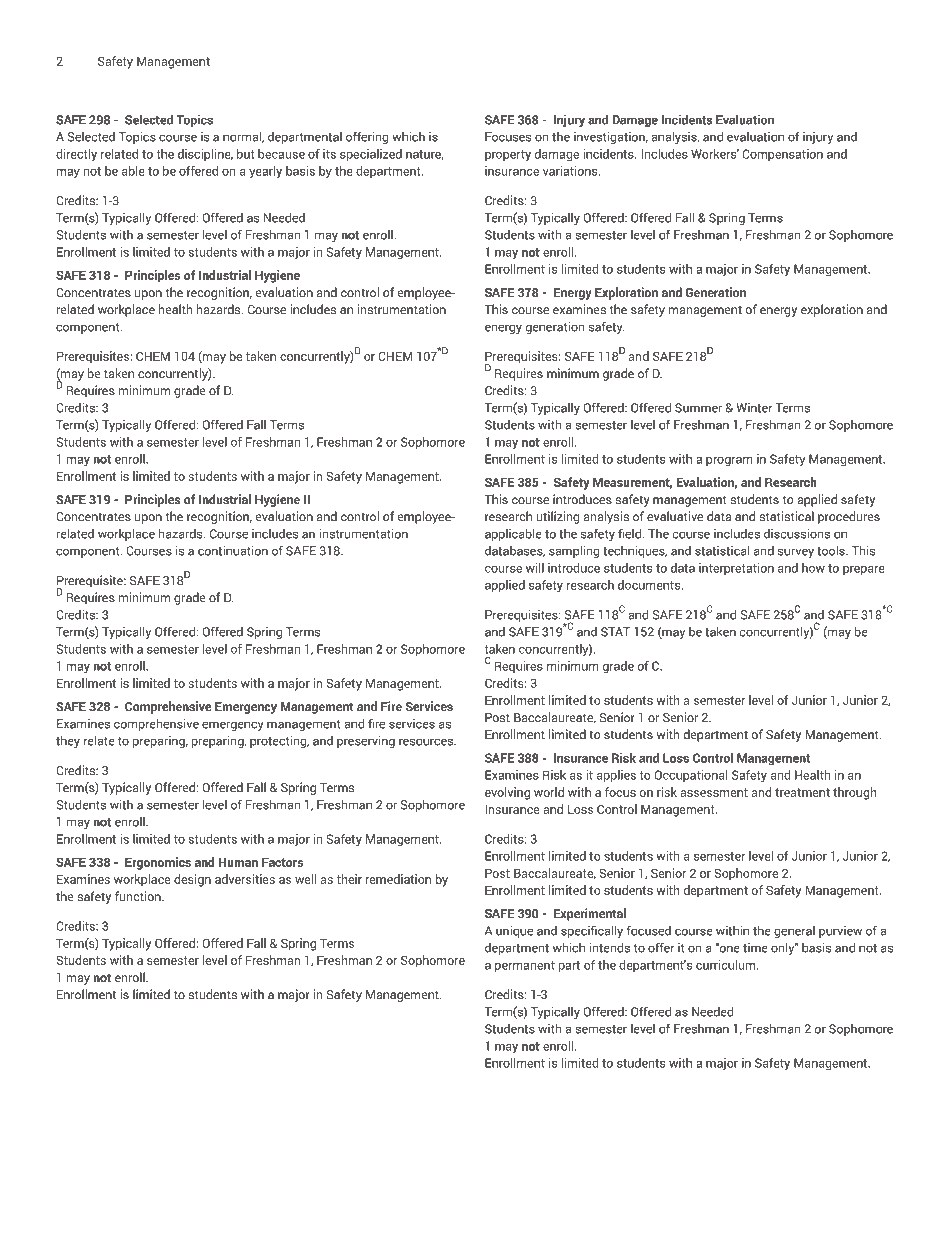  I want to click on discipline, so click(205, 155).
